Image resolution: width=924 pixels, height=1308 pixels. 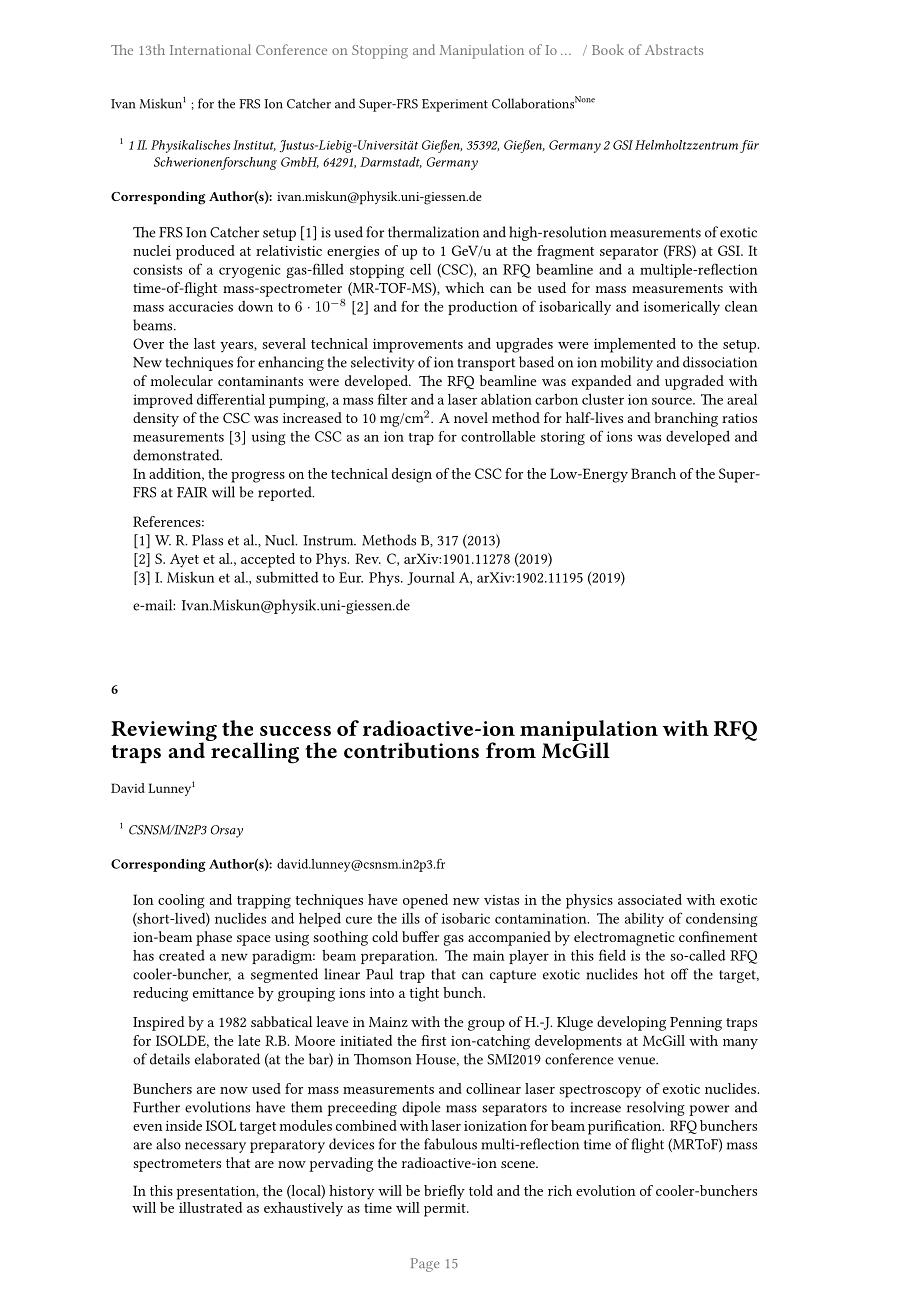 What do you see at coordinates (694, 382) in the document?
I see `upgraded` at bounding box center [694, 382].
